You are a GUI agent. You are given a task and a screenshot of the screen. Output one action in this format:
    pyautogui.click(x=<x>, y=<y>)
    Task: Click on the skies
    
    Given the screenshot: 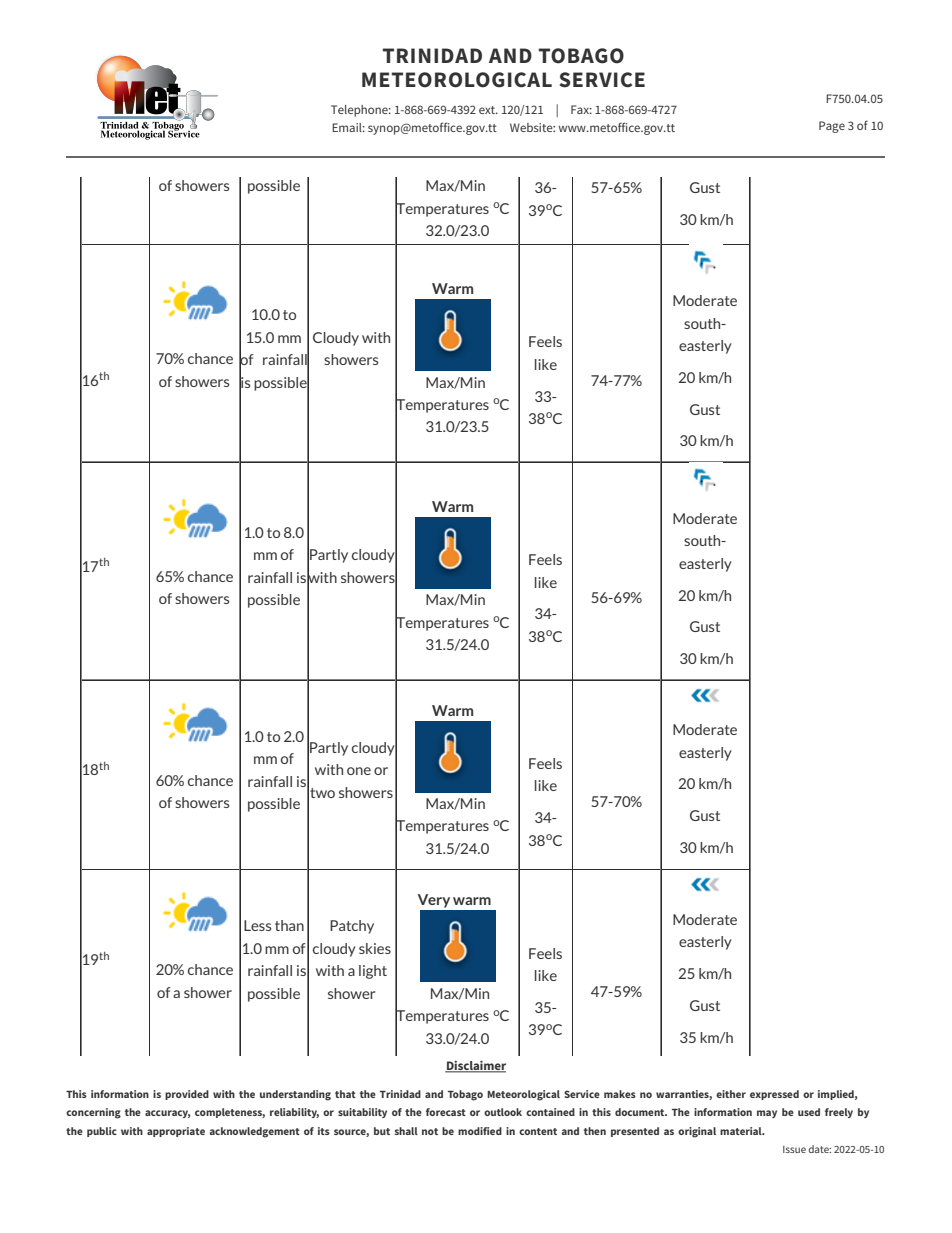 What is the action you would take?
    pyautogui.click(x=375, y=948)
